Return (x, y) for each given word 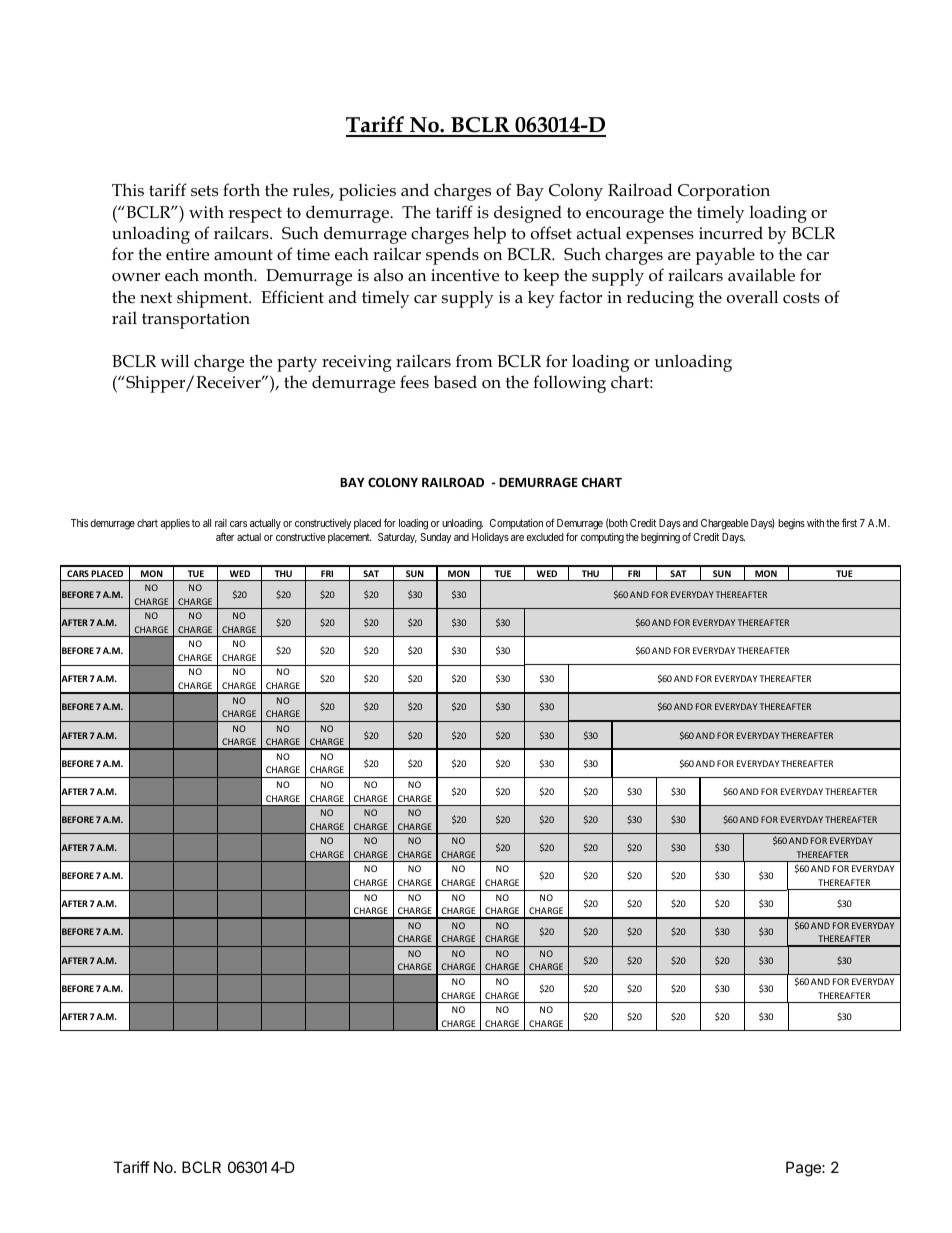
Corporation (724, 192)
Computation (516, 524)
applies (175, 524)
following (569, 384)
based (455, 382)
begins (791, 524)
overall (752, 297)
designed (528, 214)
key (541, 299)
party (297, 364)
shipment (213, 299)
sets (204, 191)
